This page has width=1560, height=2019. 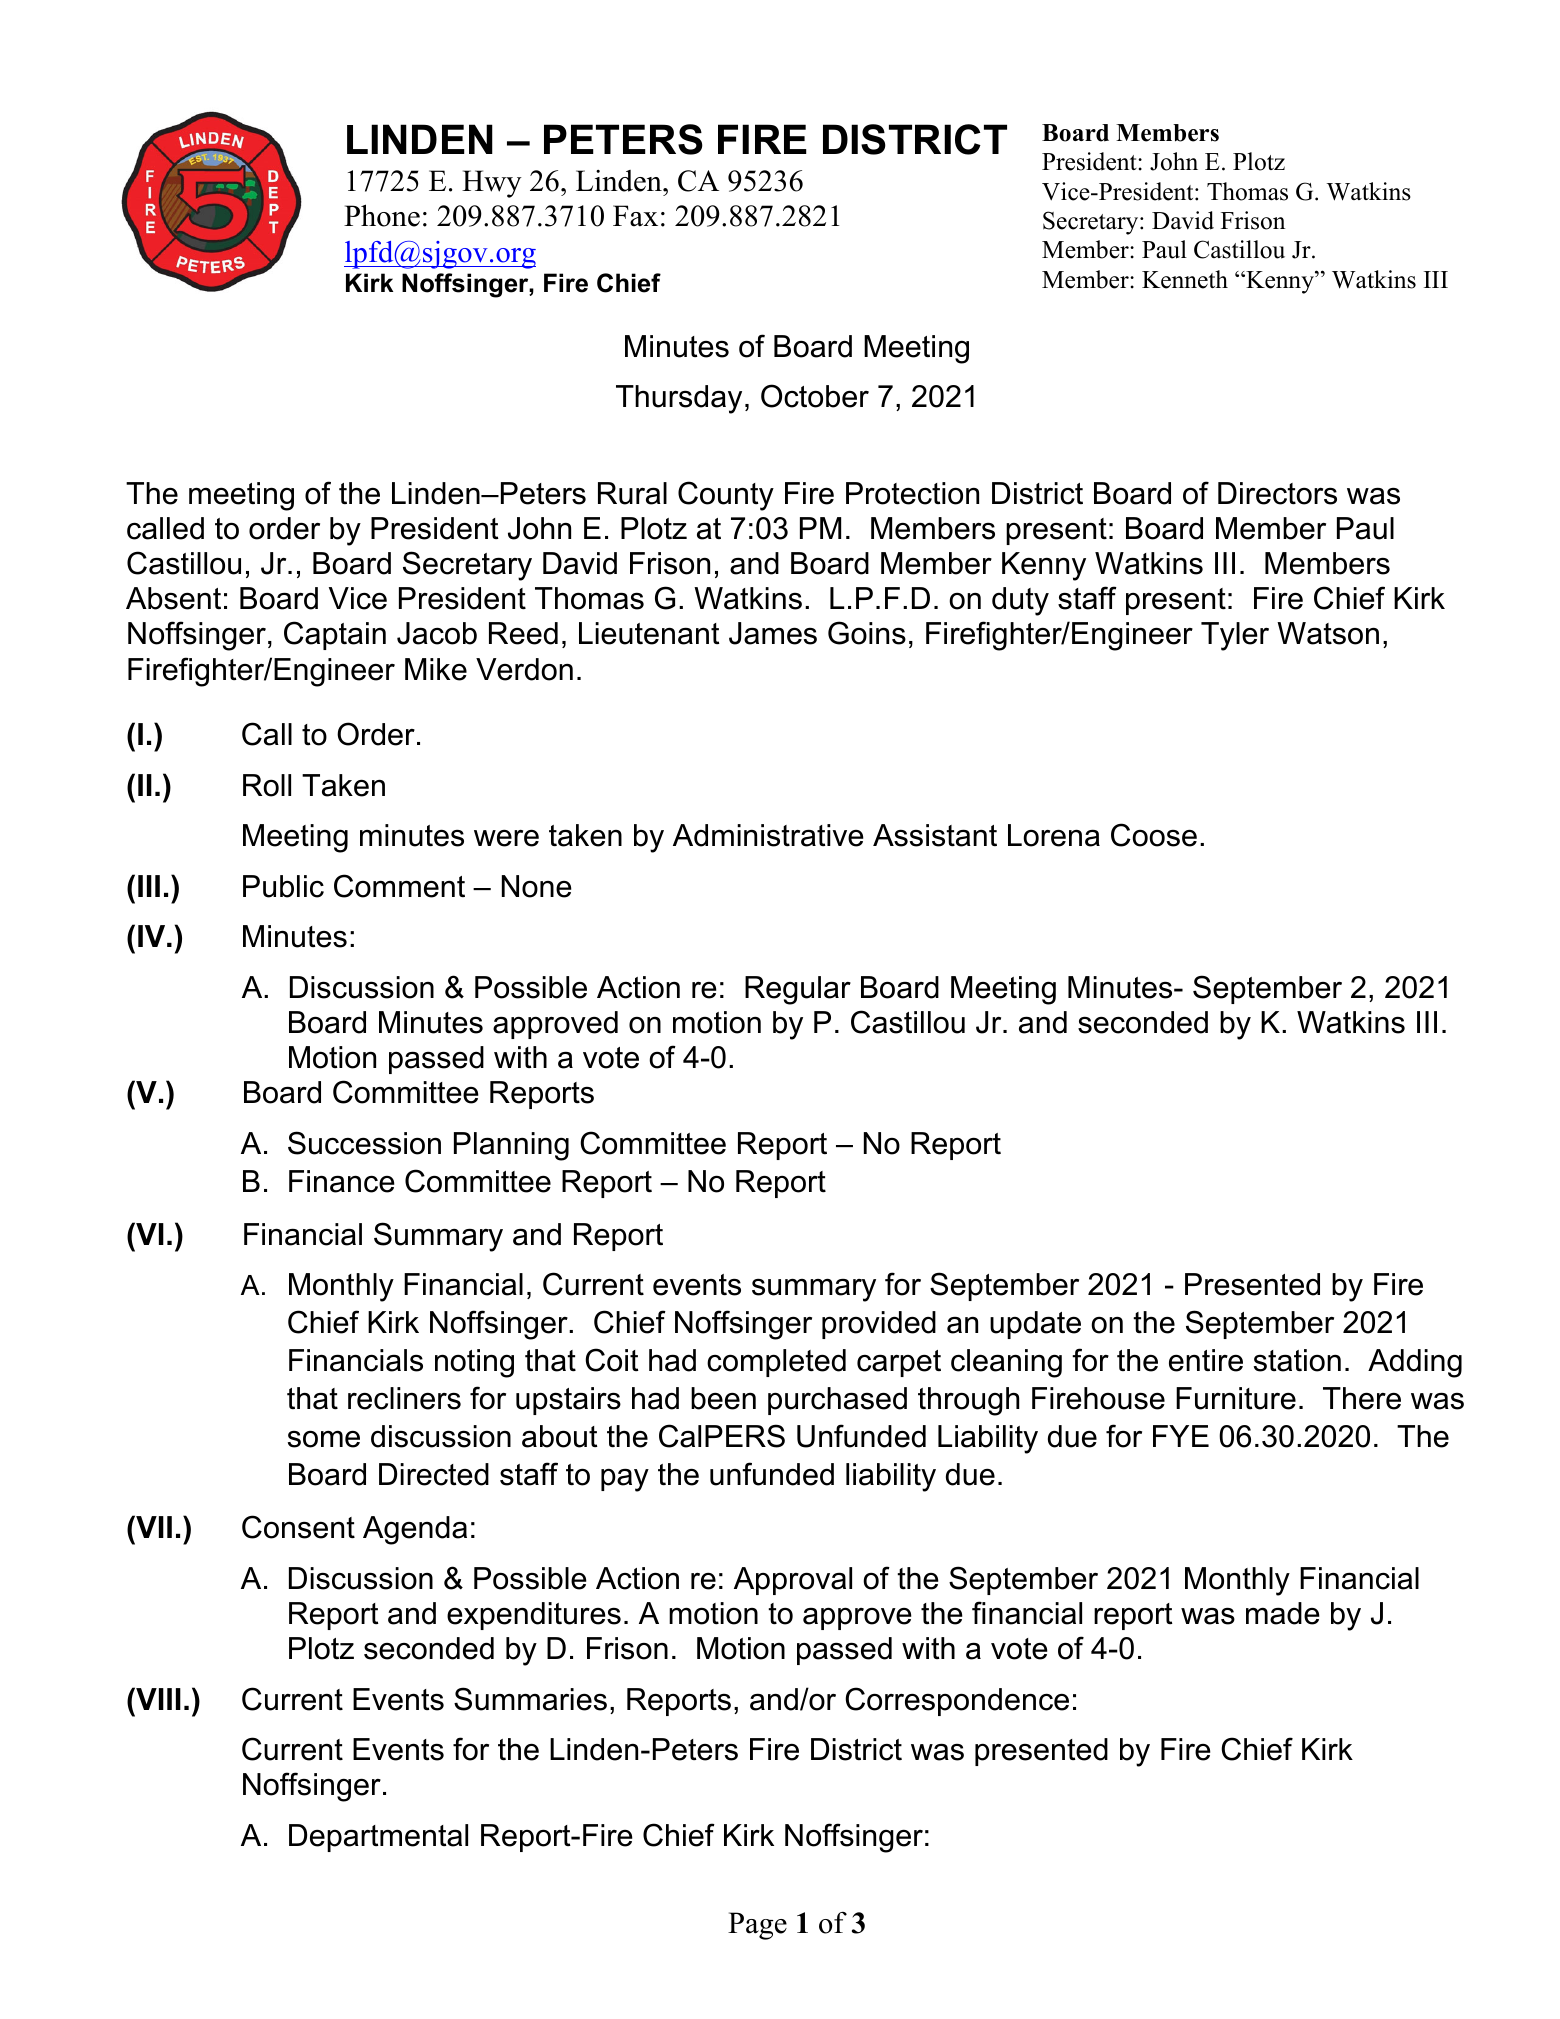 What do you see at coordinates (364, 1143) in the page?
I see `Succession` at bounding box center [364, 1143].
